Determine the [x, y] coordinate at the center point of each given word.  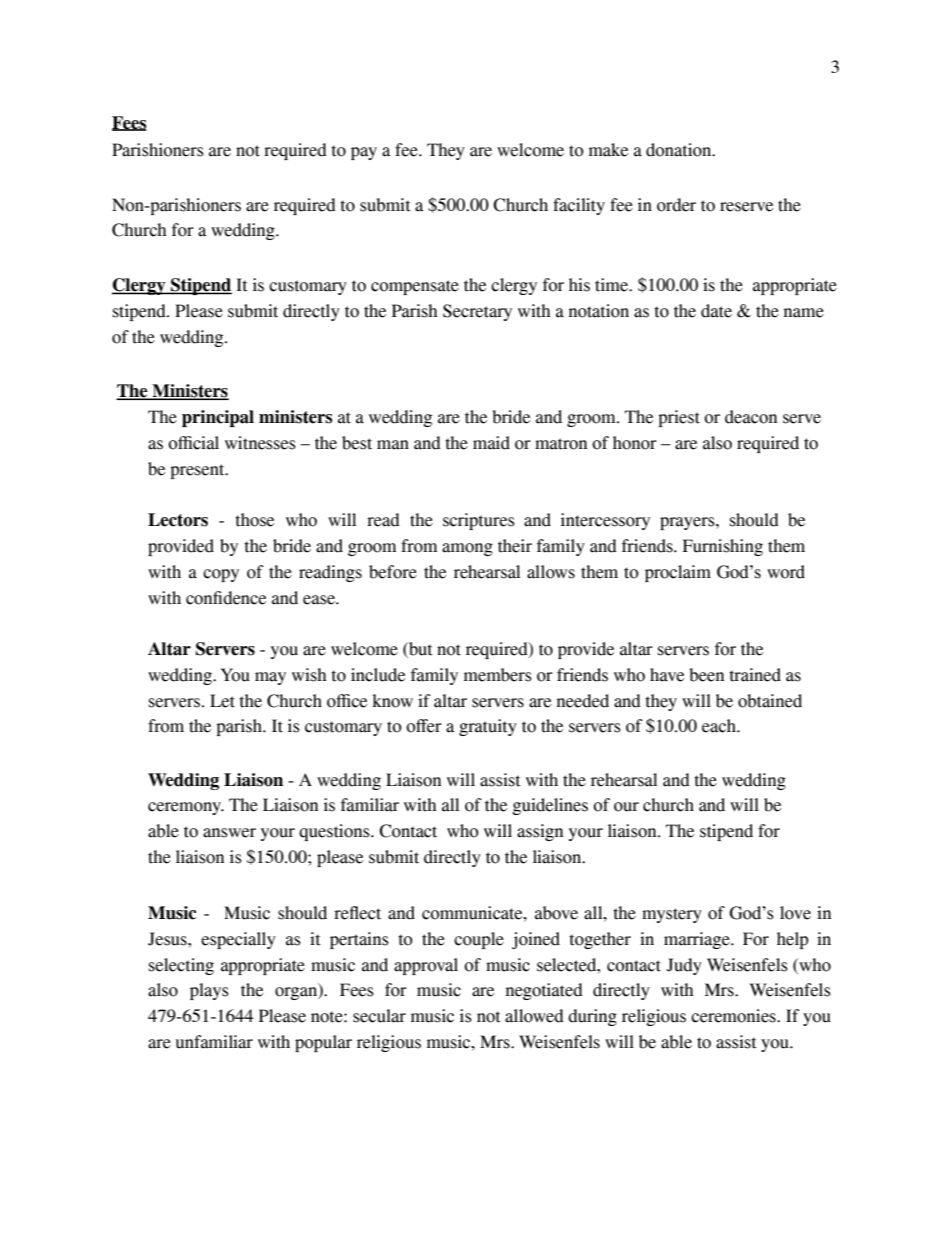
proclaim [678, 573]
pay [364, 153]
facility [579, 206]
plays [209, 991]
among [467, 549]
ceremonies [734, 1016]
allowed [534, 1016]
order [676, 205]
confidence [226, 598]
